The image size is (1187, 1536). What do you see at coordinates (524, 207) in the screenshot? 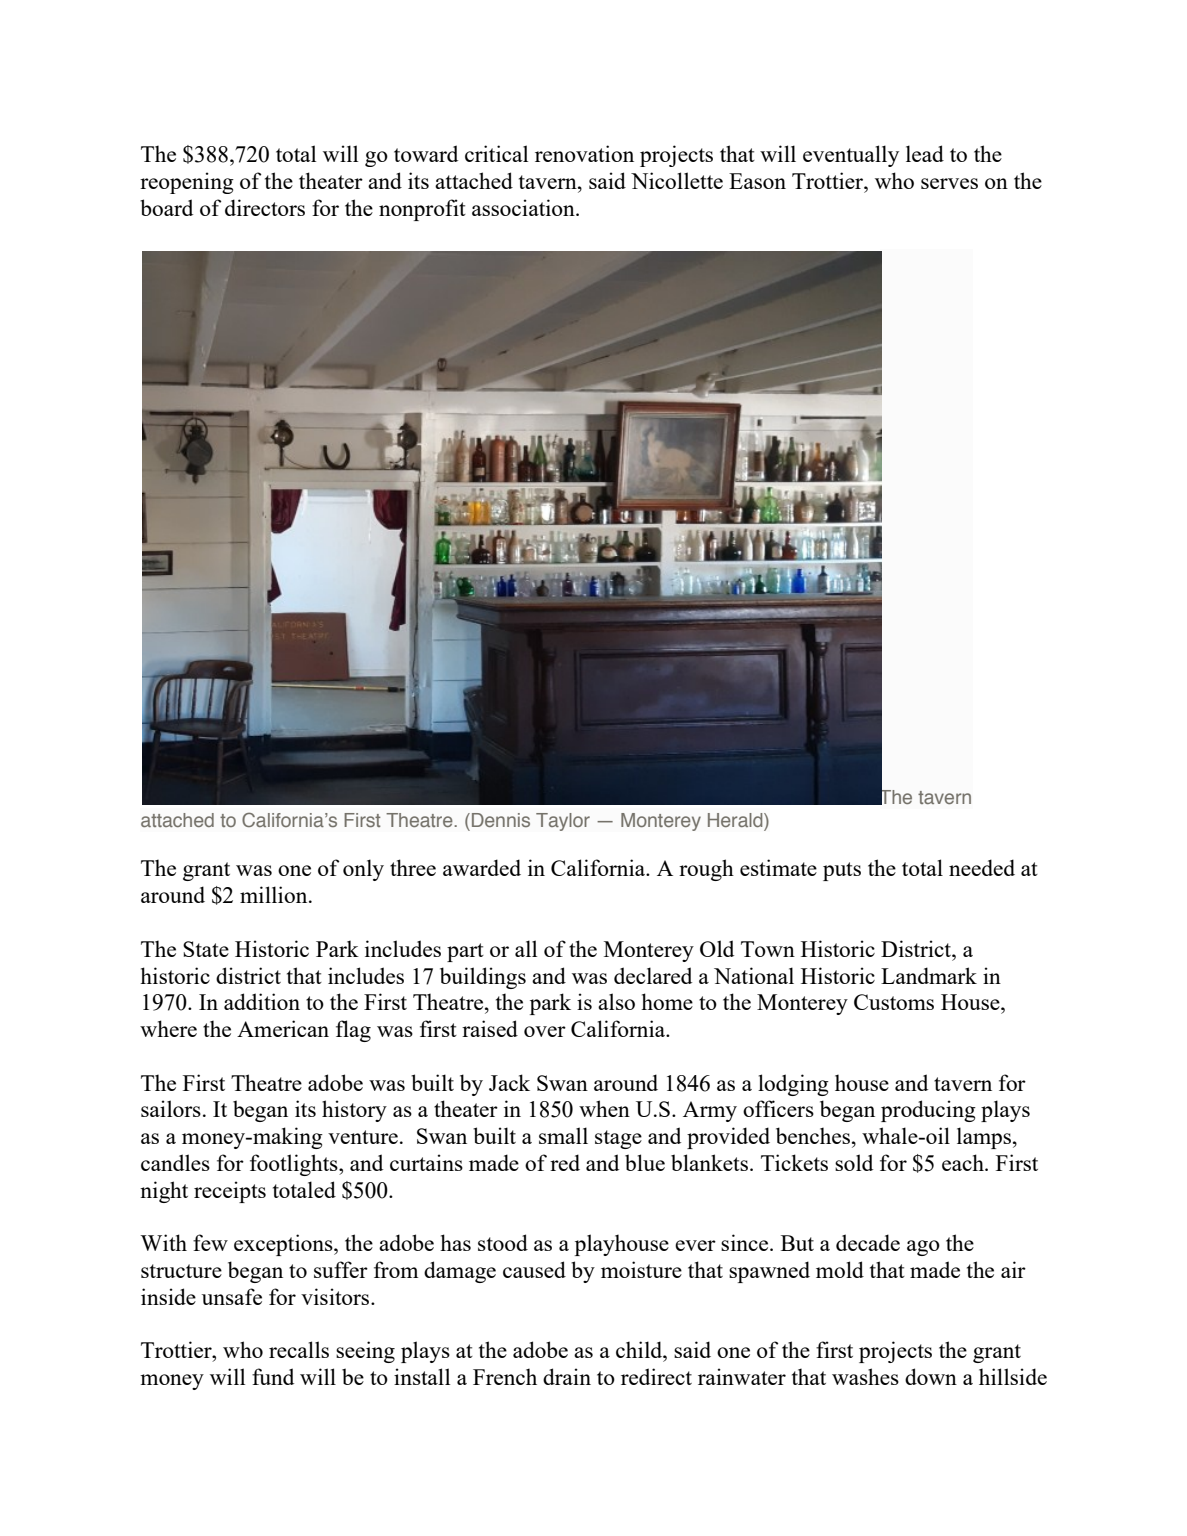
I see `association` at bounding box center [524, 207].
